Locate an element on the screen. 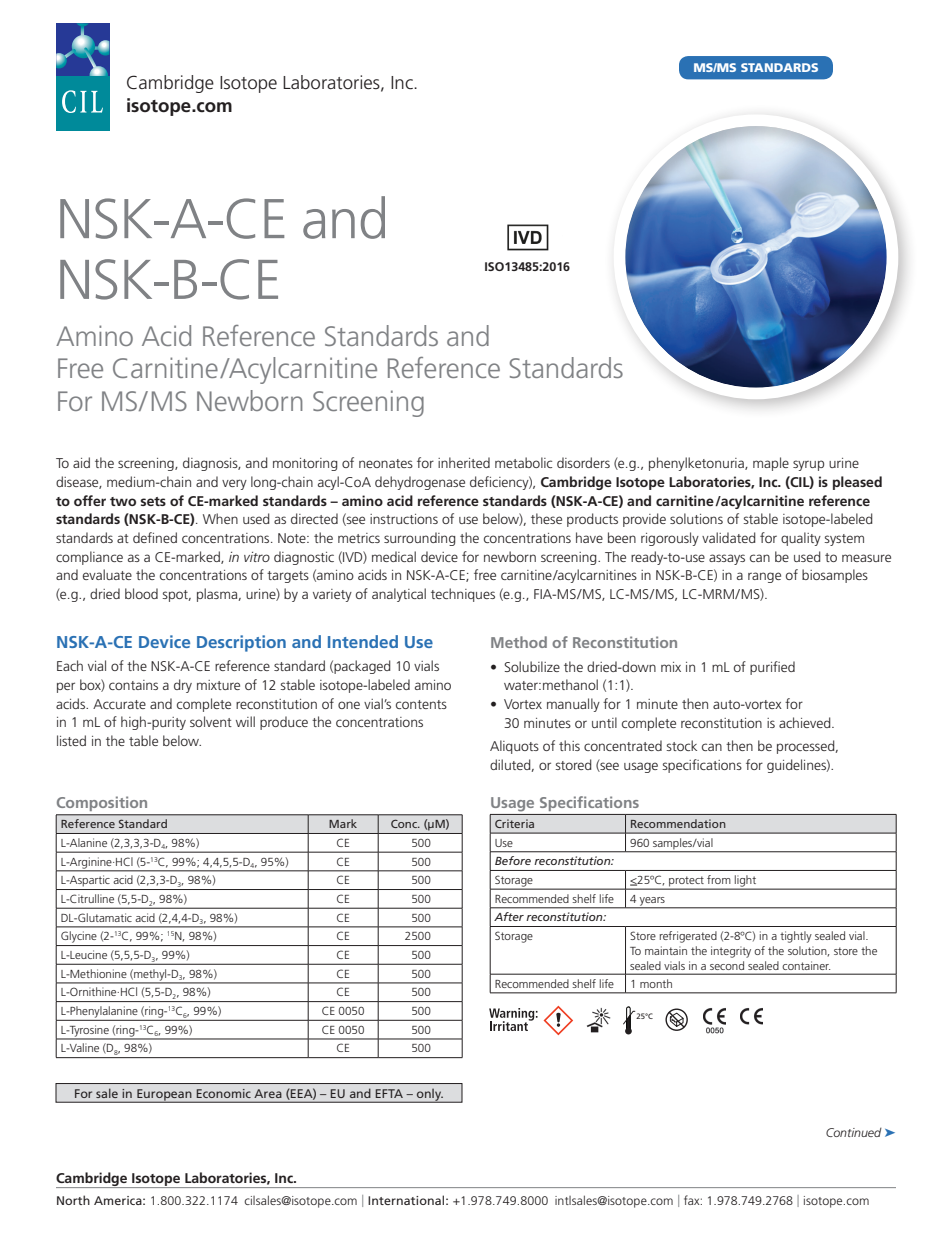 The width and height of the screenshot is (952, 1233). After is located at coordinates (509, 916).
